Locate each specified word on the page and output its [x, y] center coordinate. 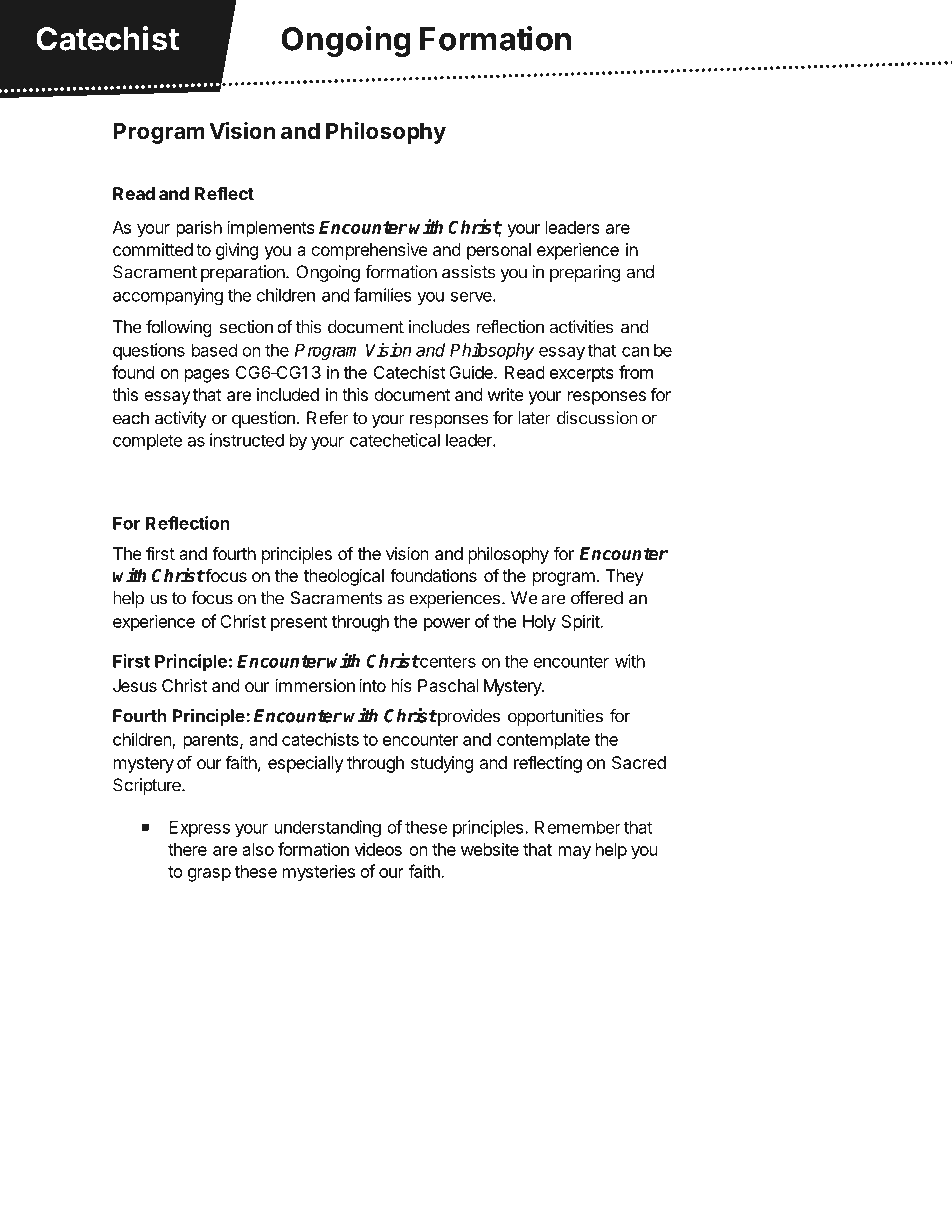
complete [147, 441]
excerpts [582, 375]
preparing [585, 273]
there [187, 849]
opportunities [555, 717]
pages [207, 376]
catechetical [395, 440]
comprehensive [369, 251]
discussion [597, 418]
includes [439, 327]
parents [212, 742]
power [447, 625]
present [299, 624]
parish [199, 229]
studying [442, 764]
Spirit [581, 623]
